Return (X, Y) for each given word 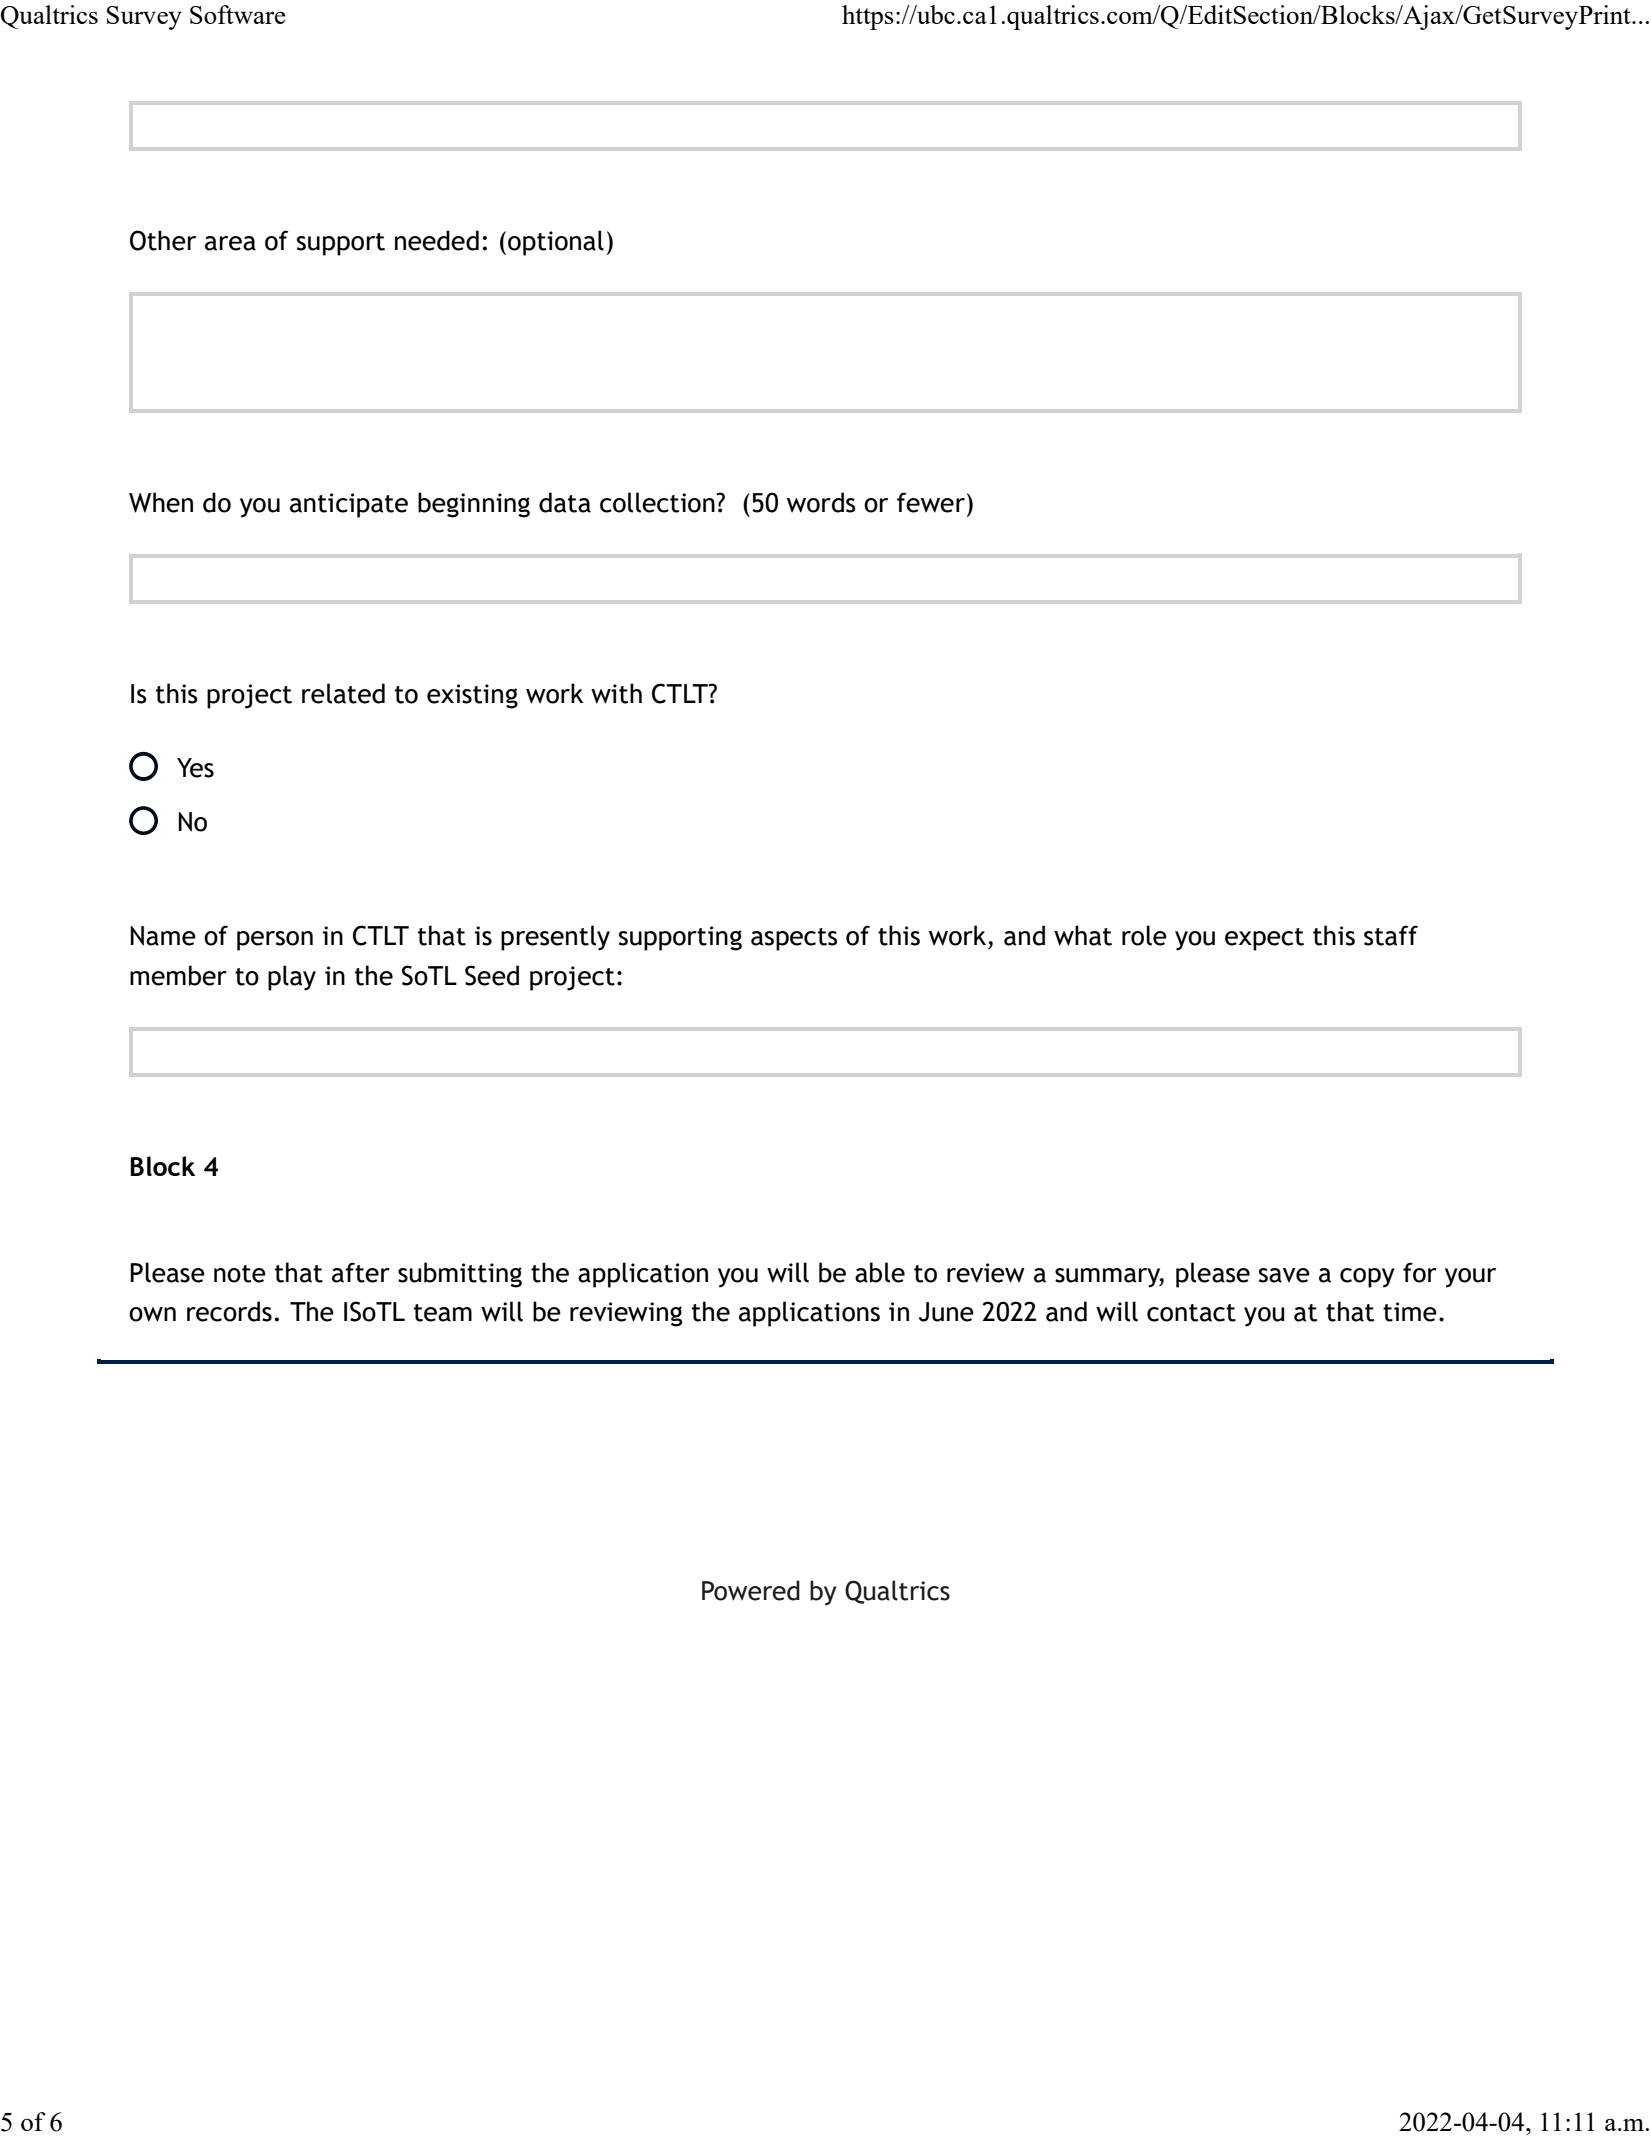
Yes (195, 768)
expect (1264, 939)
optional (556, 243)
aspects (794, 939)
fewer (931, 502)
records (229, 1311)
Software (238, 14)
